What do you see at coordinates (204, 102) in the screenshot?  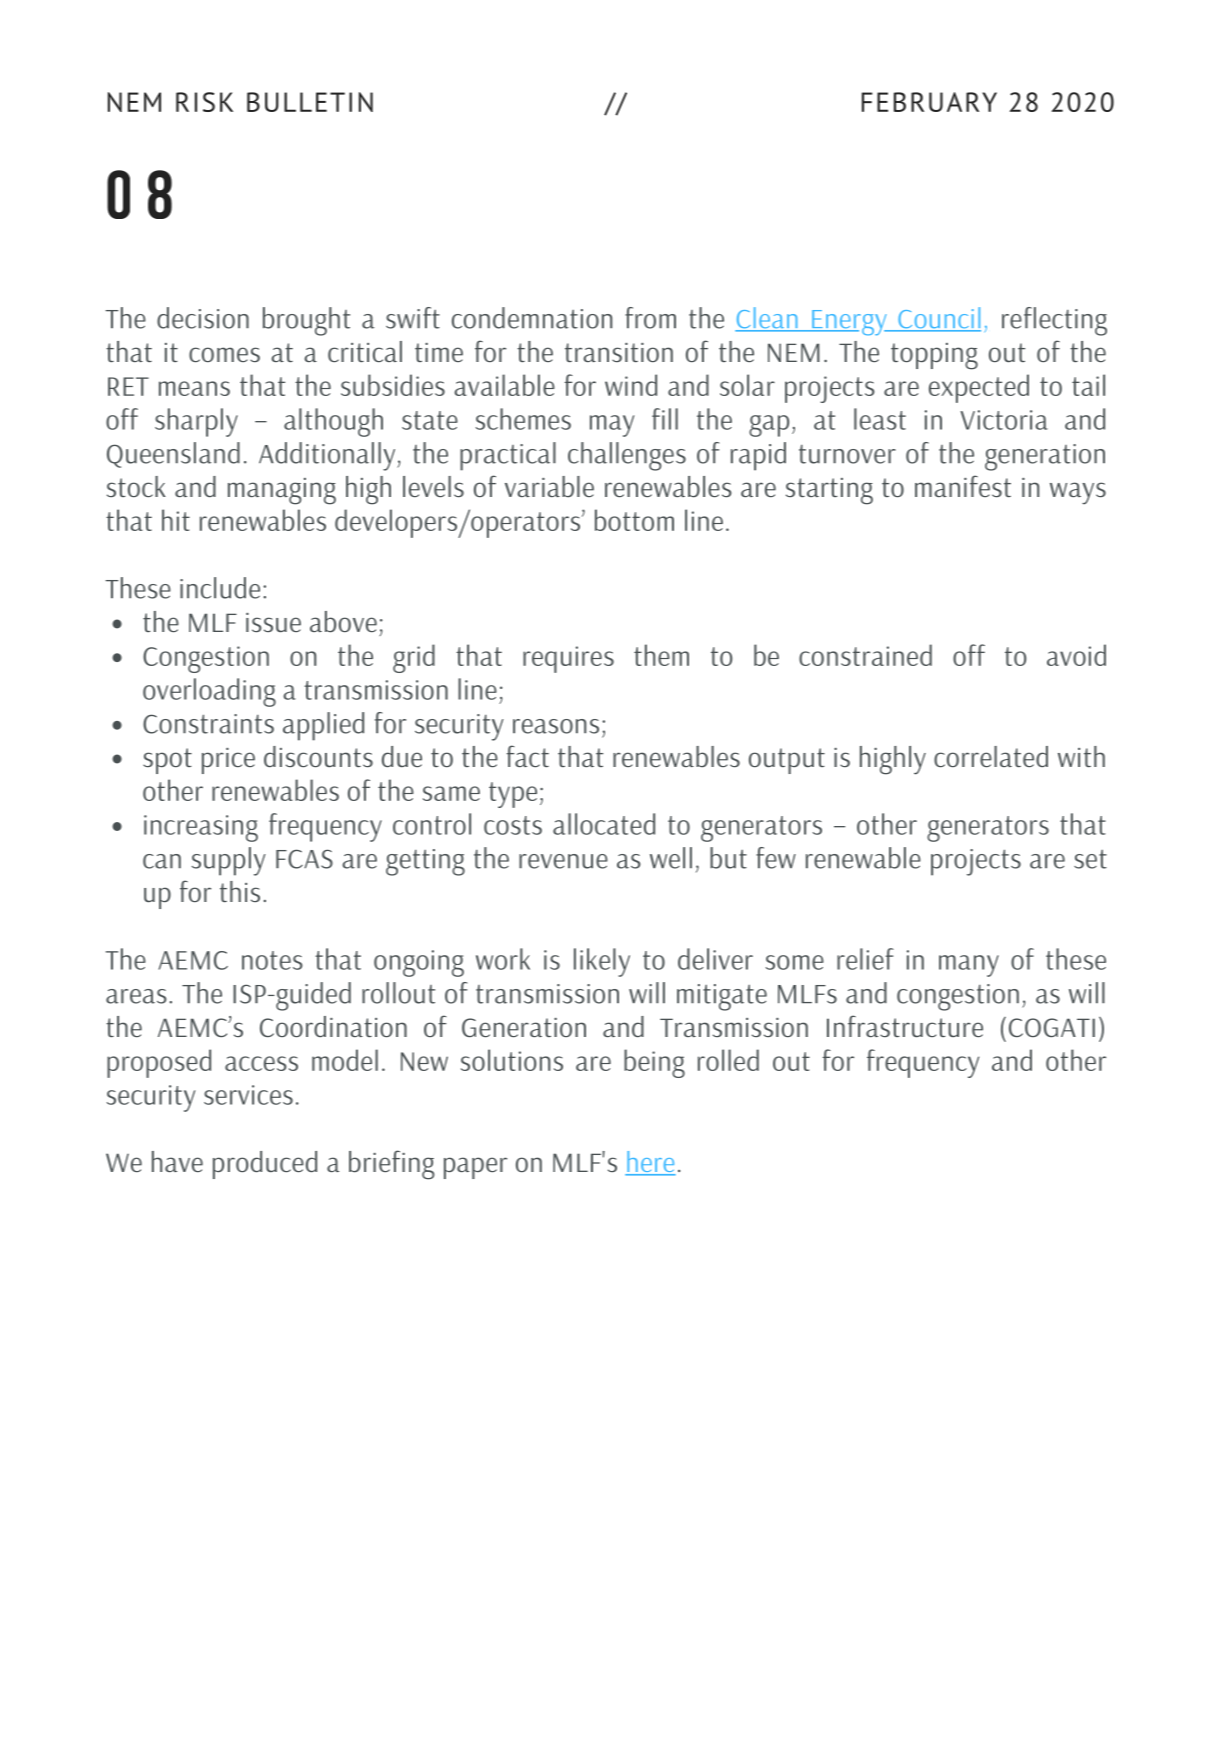 I see `RISK` at bounding box center [204, 102].
